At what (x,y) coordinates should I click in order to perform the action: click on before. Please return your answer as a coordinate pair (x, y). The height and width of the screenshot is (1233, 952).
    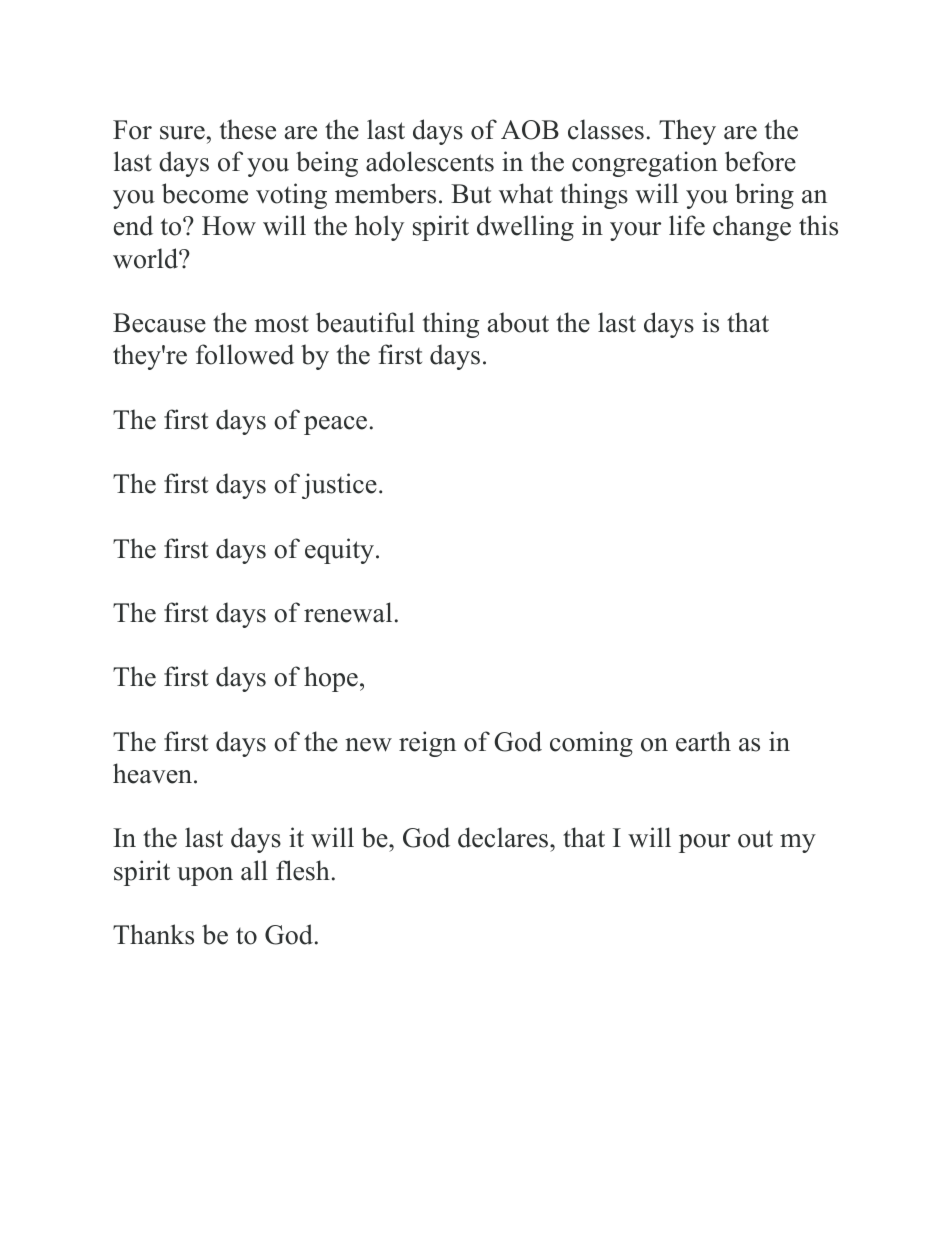
    Looking at the image, I should click on (760, 161).
